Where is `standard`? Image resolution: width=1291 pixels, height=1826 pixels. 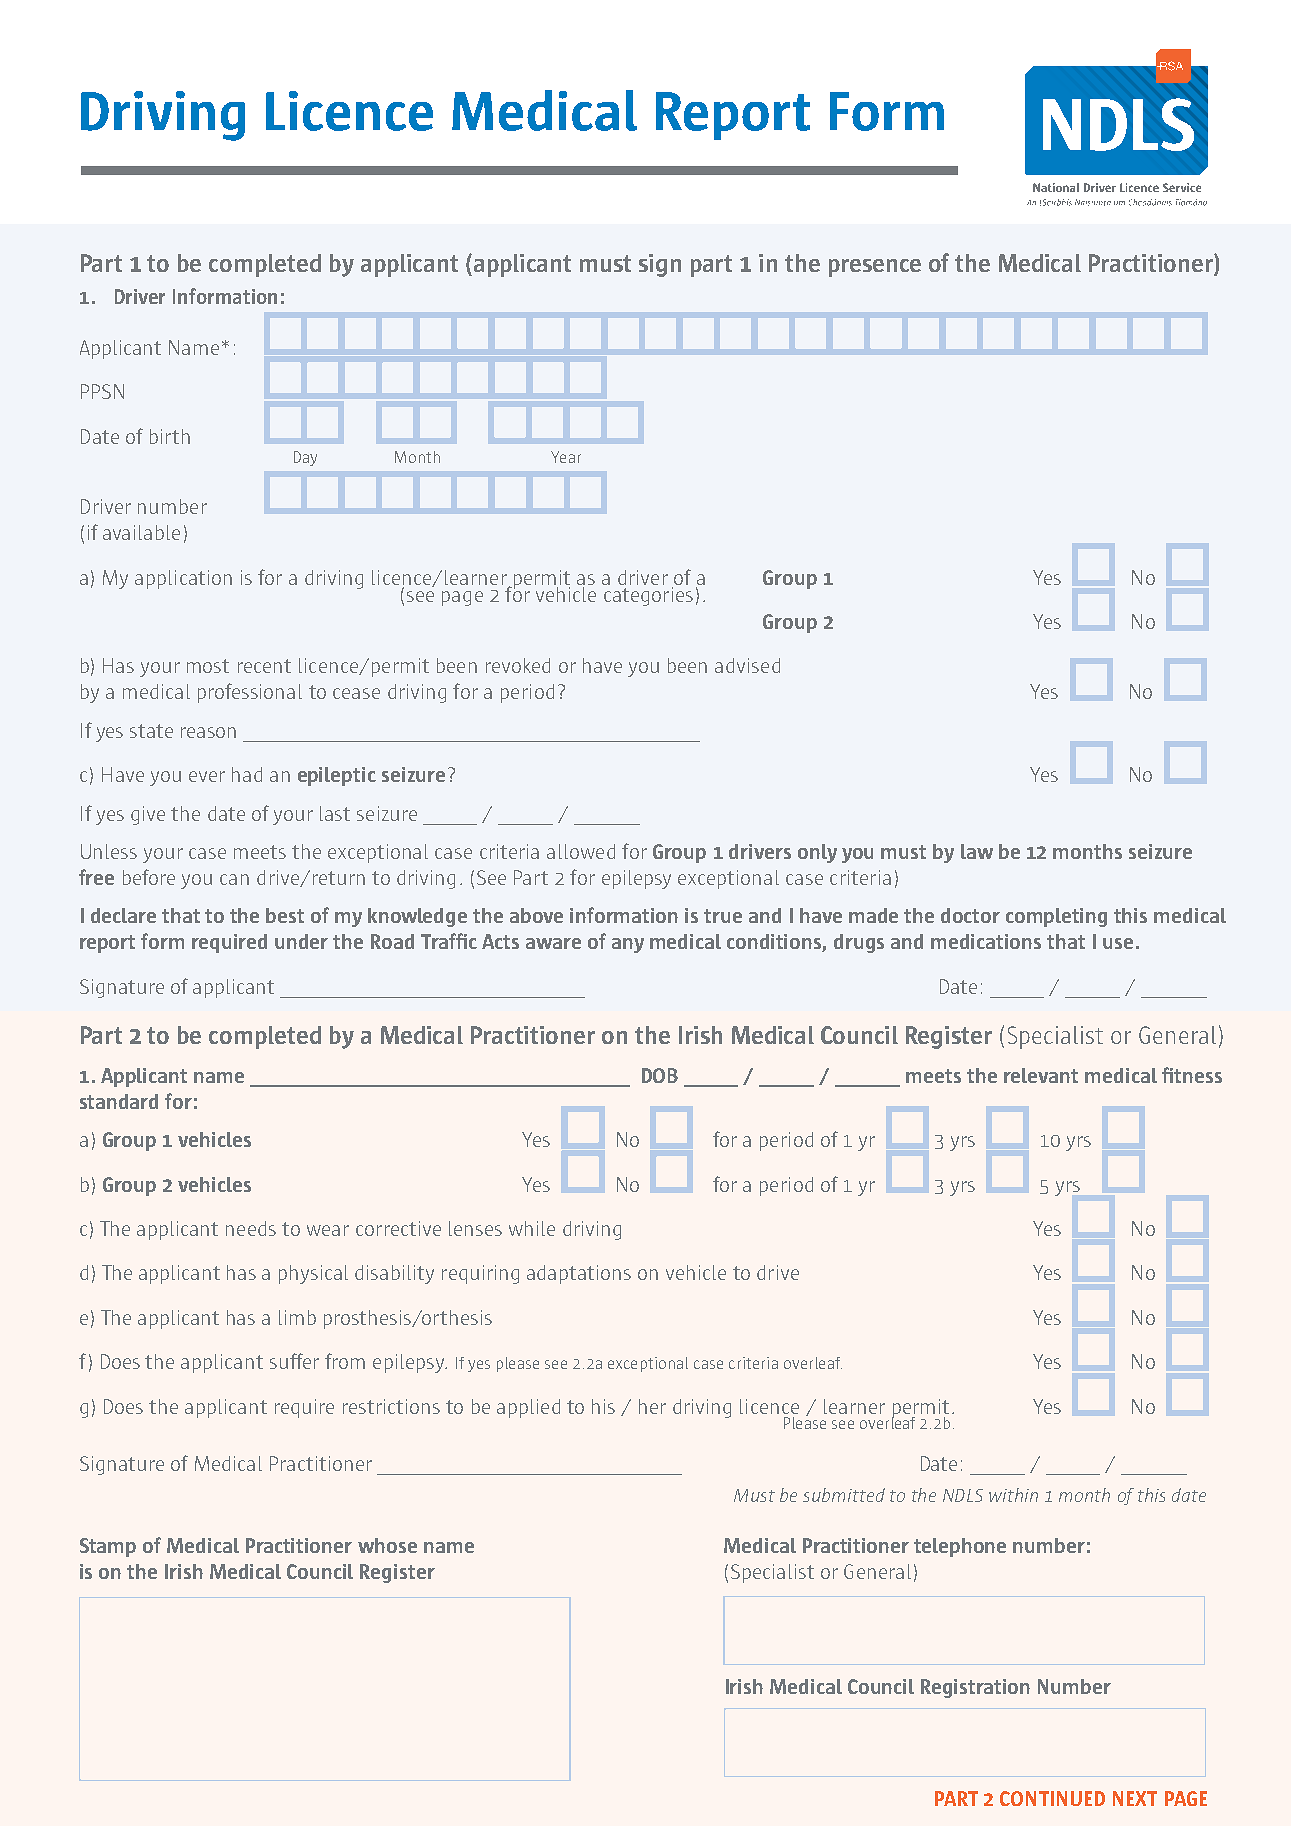
standard is located at coordinates (119, 1101).
